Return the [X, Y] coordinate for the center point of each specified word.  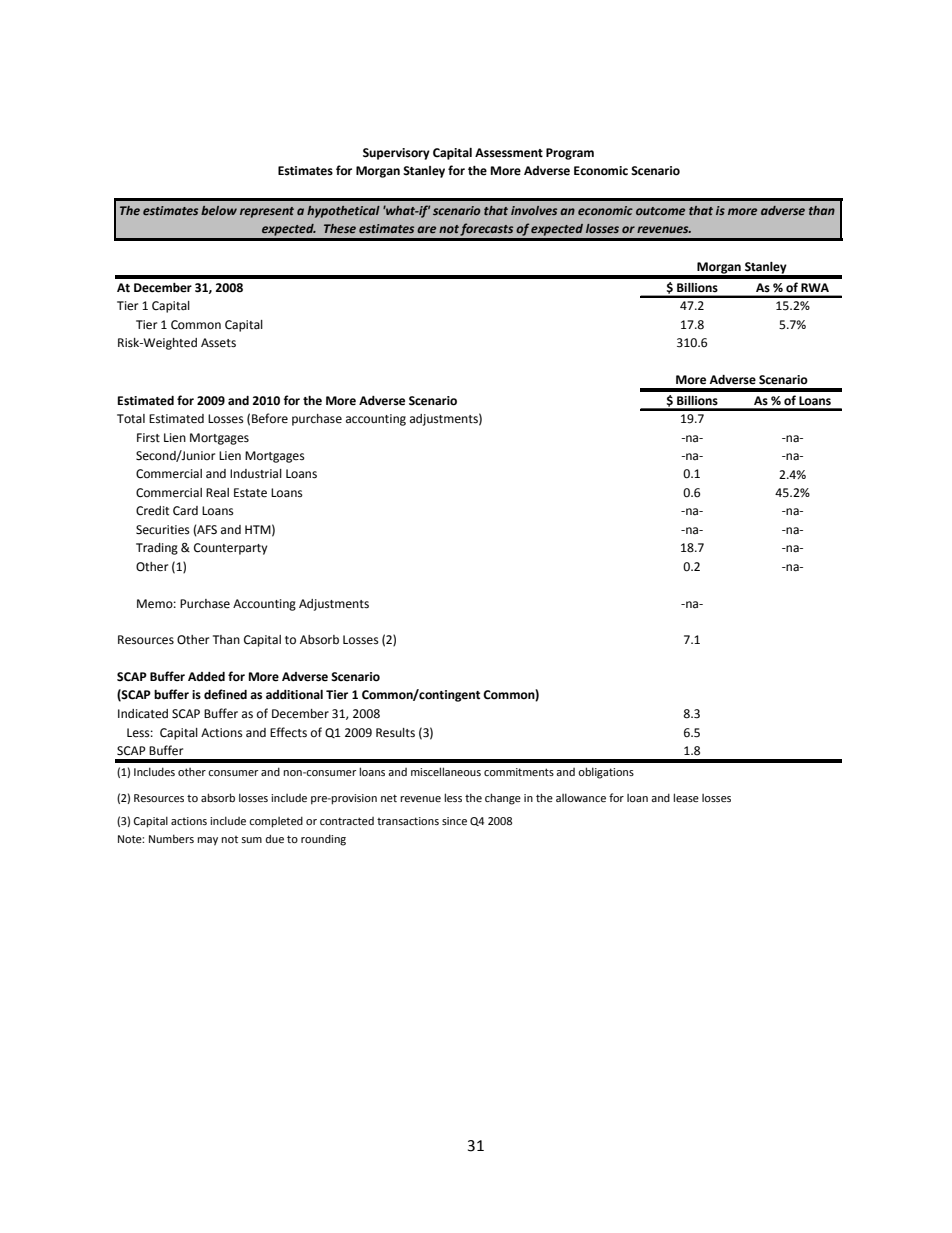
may [207, 841]
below [219, 210]
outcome [660, 211]
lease [686, 797]
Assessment [509, 153]
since [454, 821]
